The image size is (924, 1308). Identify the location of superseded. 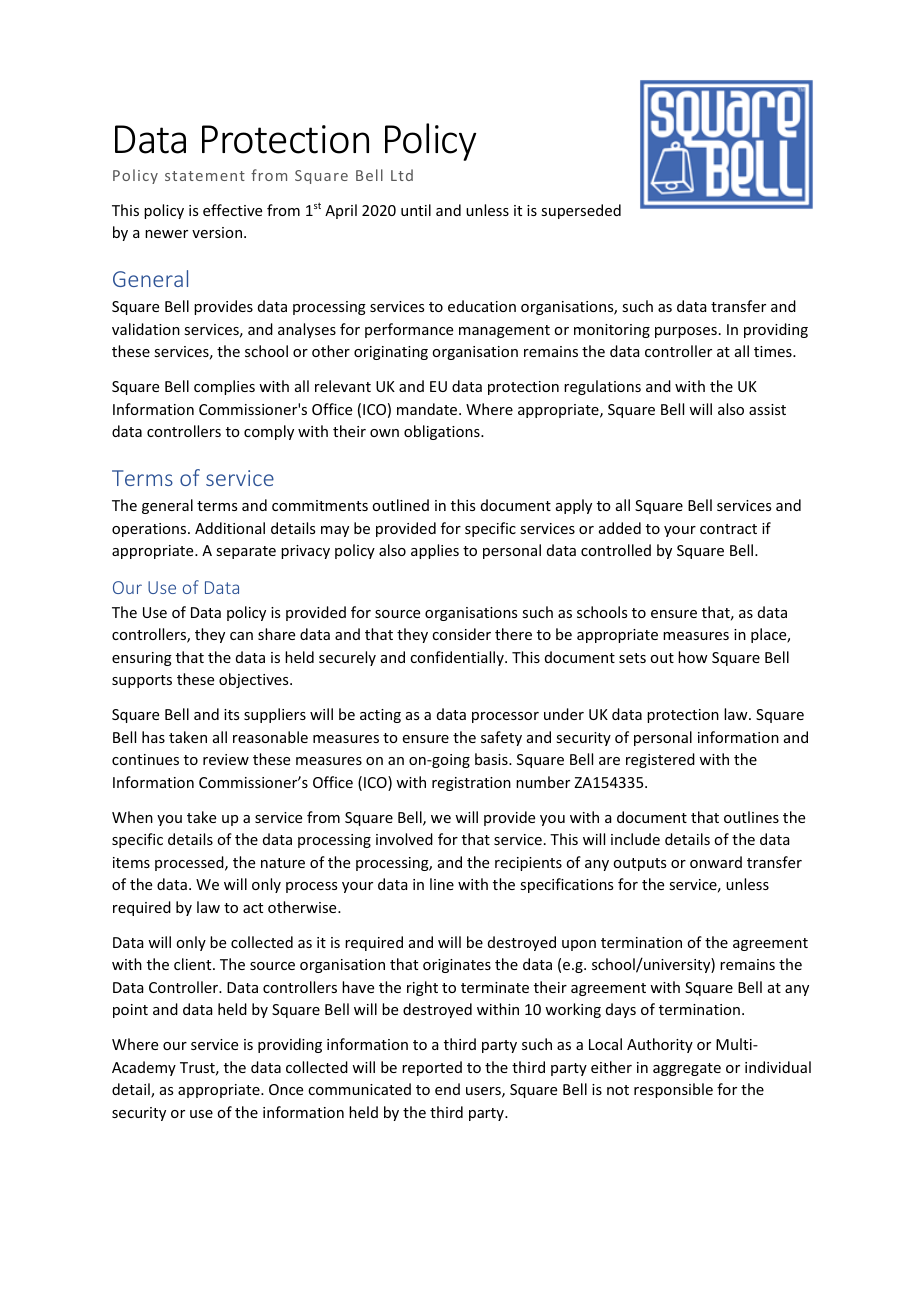
(581, 211).
